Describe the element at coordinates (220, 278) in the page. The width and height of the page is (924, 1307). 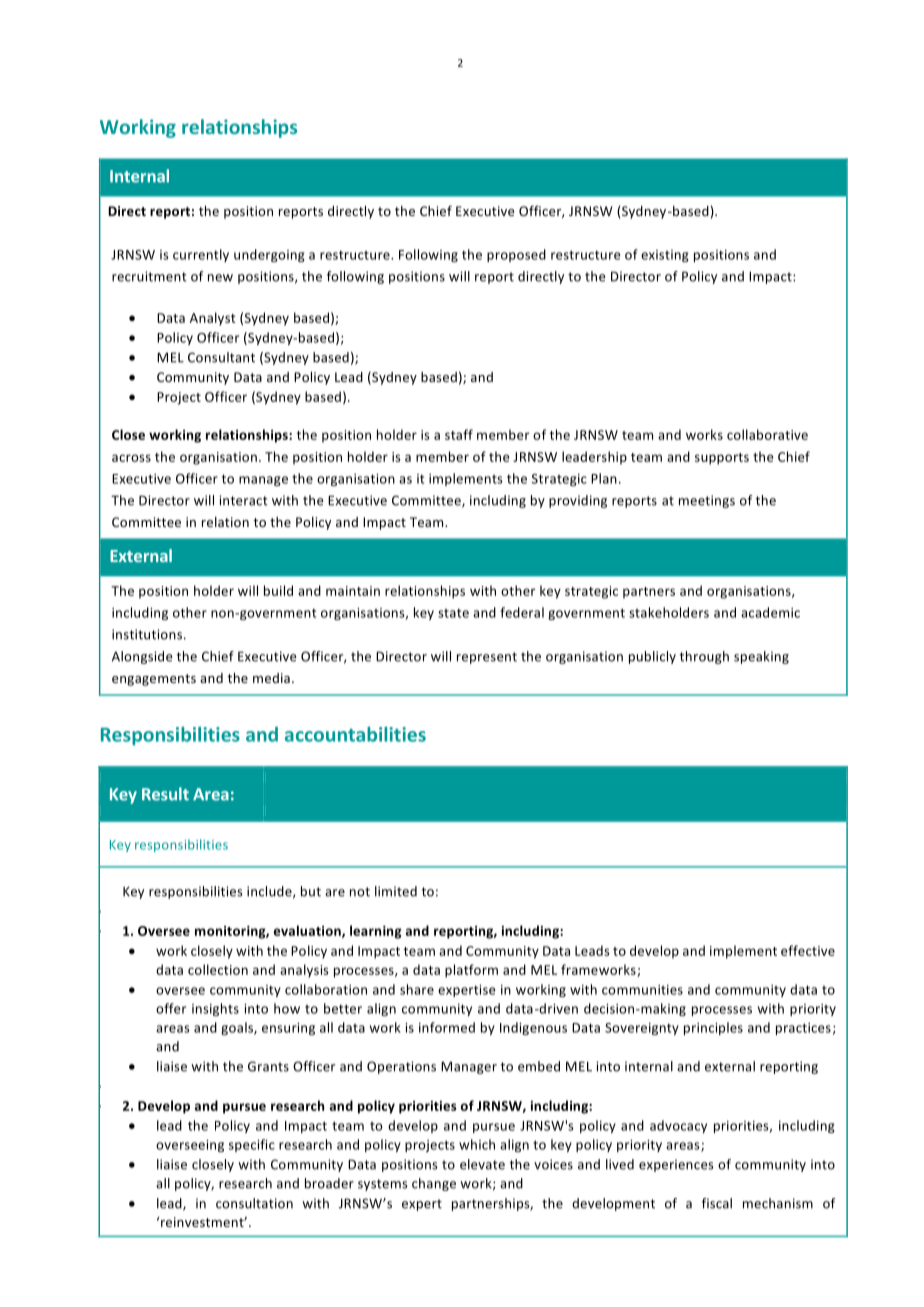
I see `new` at that location.
